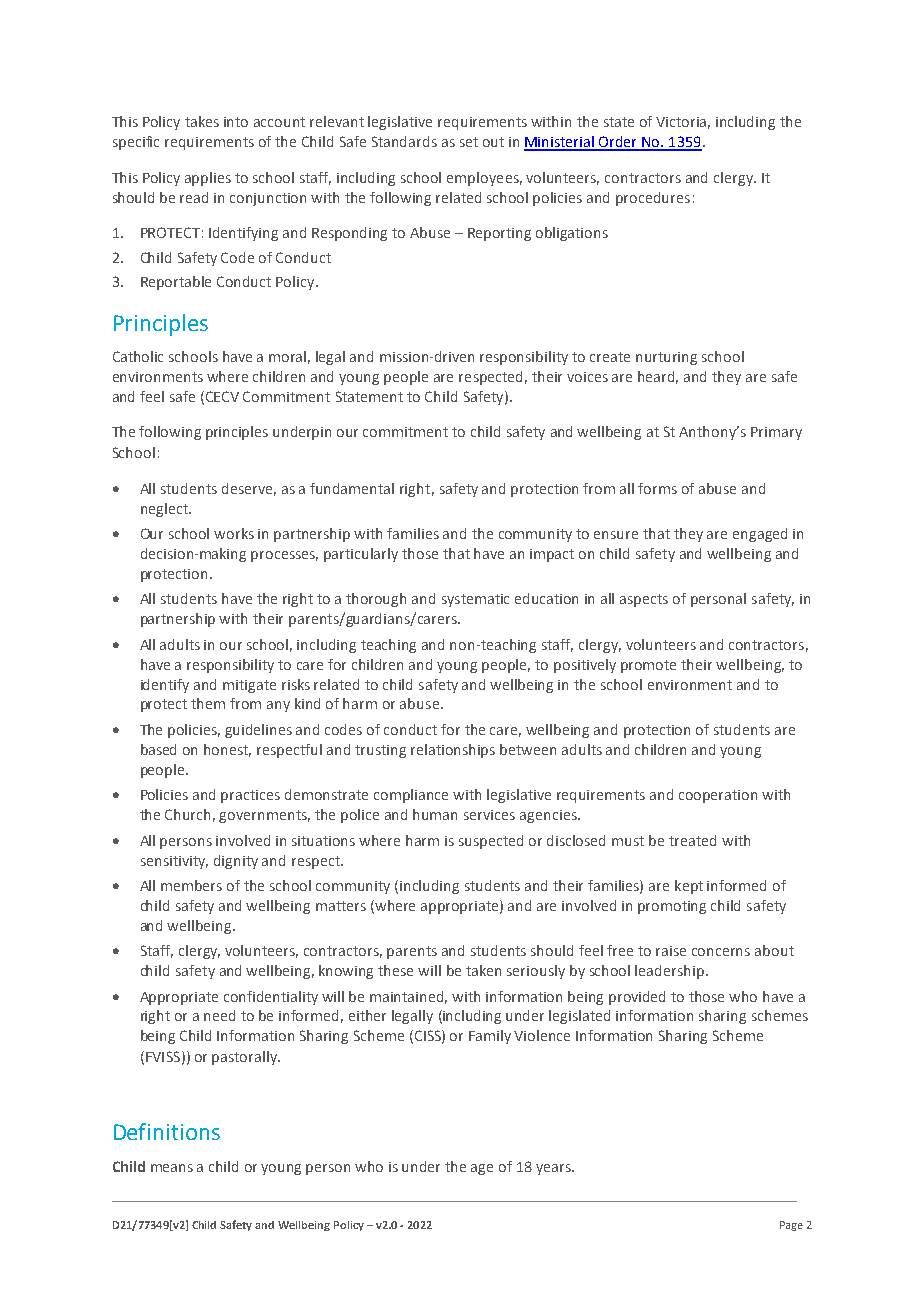  I want to click on years, so click(554, 1169).
